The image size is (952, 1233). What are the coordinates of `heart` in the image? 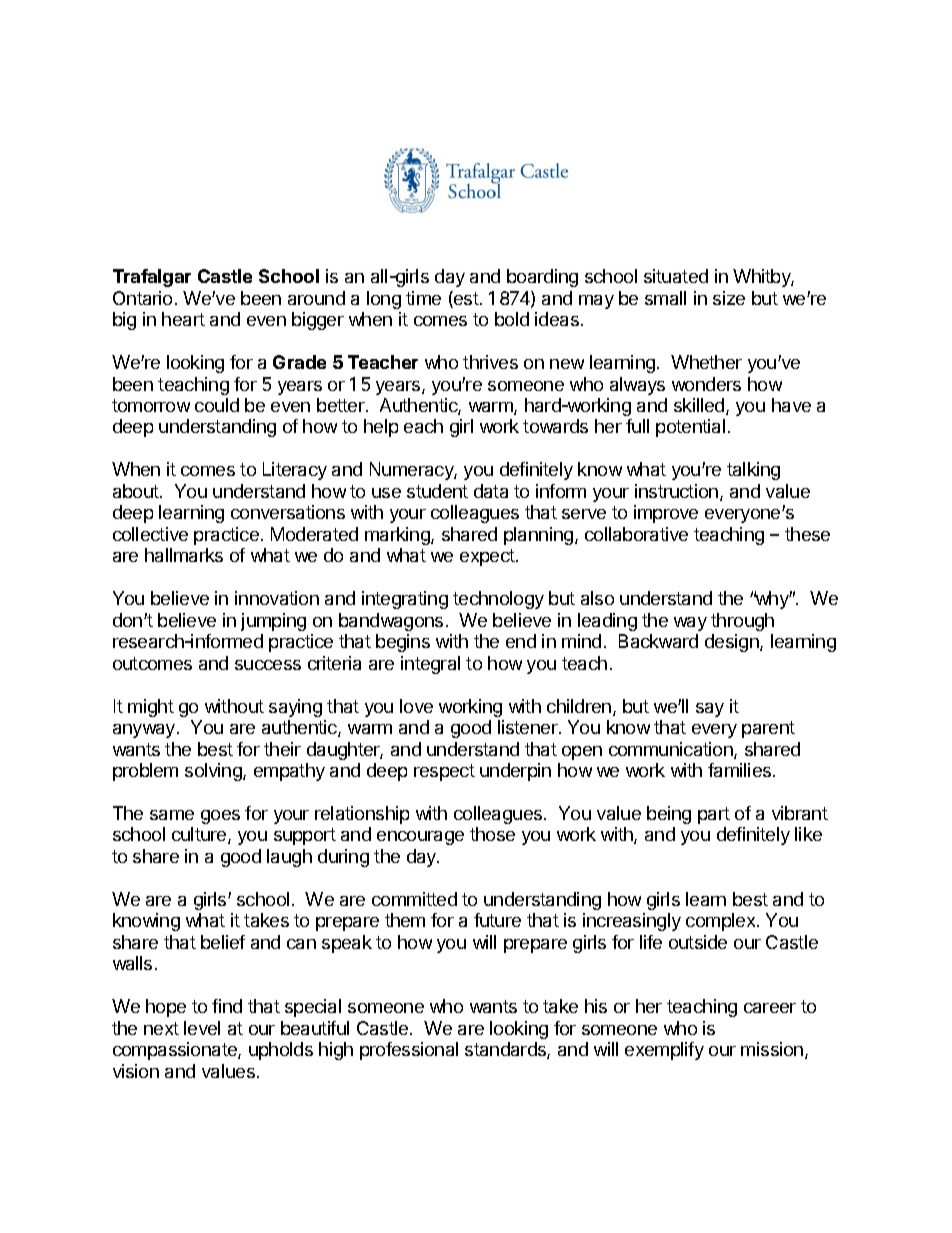 It's located at (183, 319).
